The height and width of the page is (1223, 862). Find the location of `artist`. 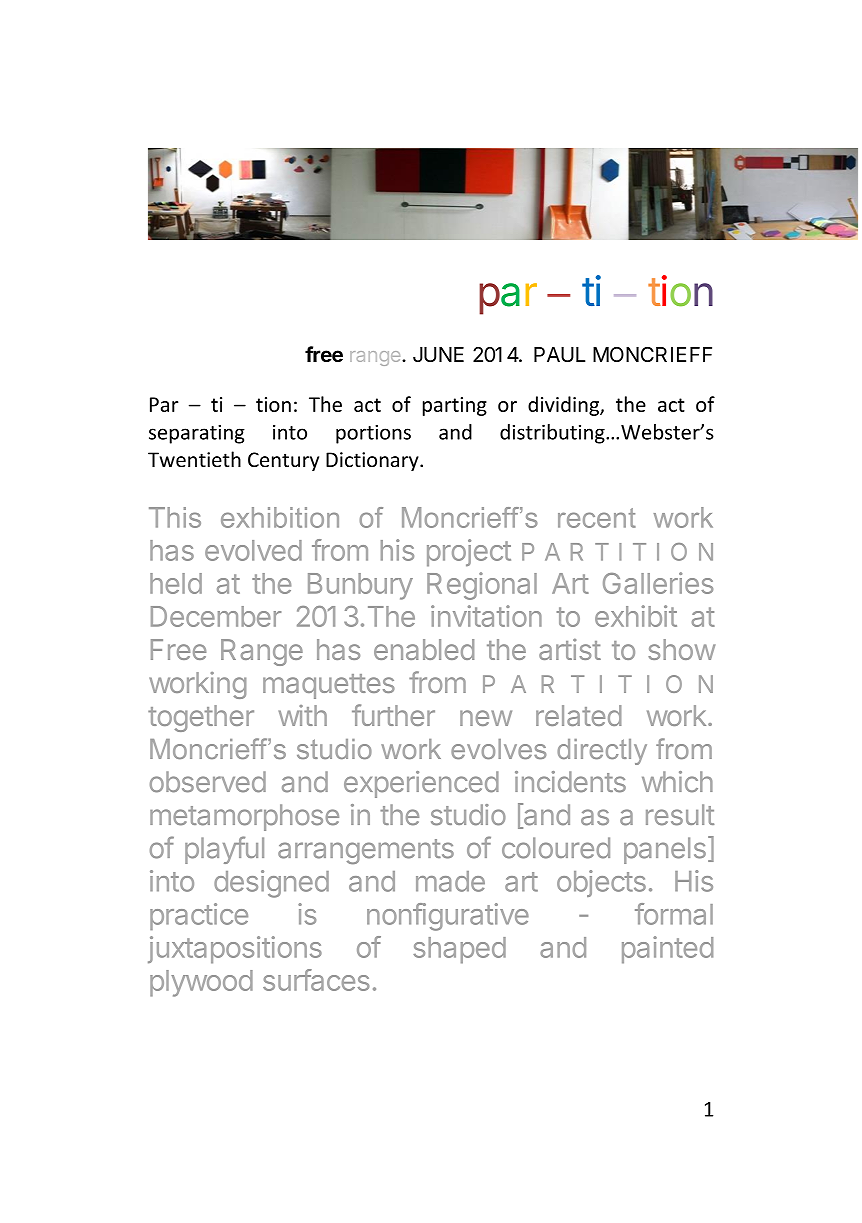

artist is located at coordinates (570, 649).
